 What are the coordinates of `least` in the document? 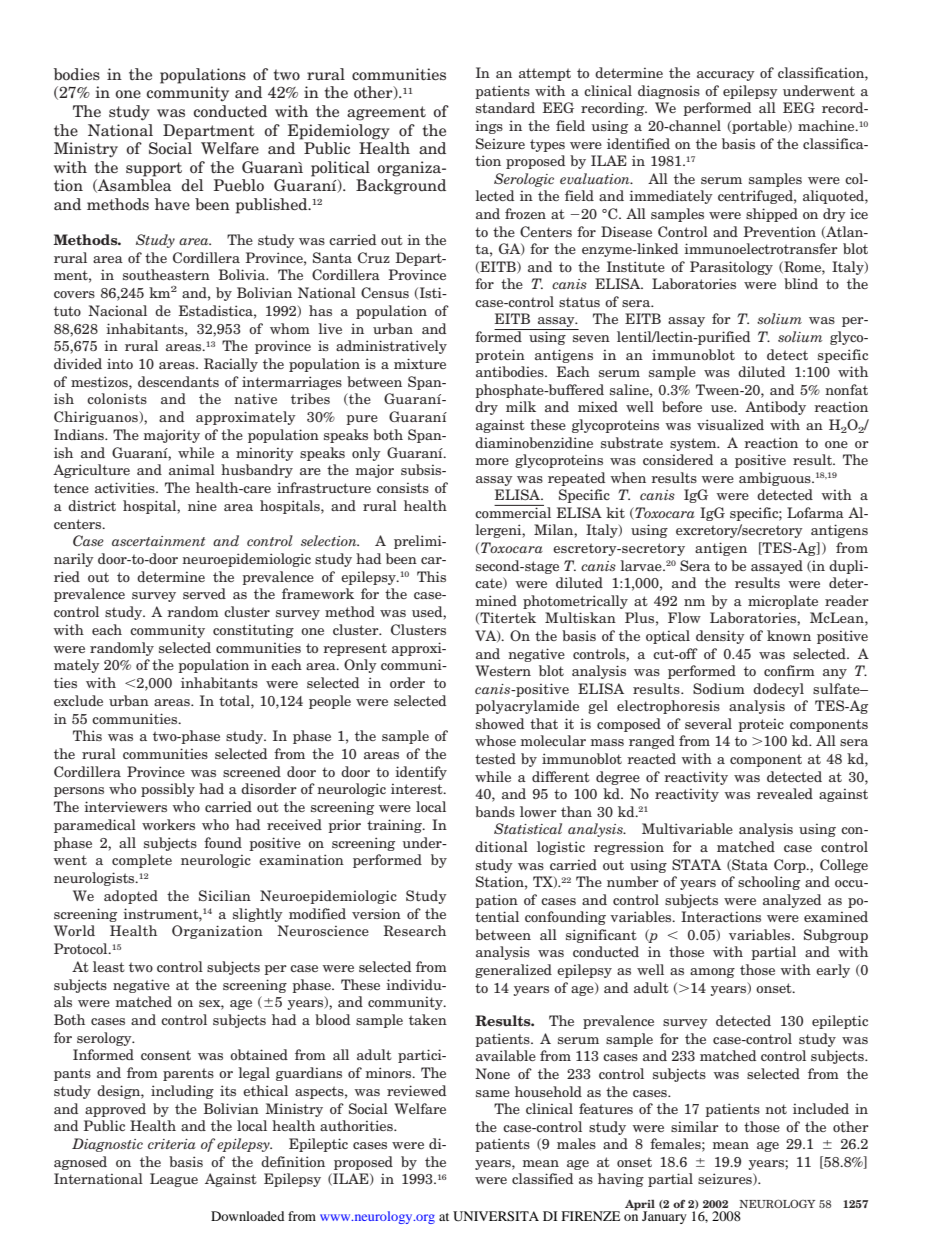 It's located at (109, 966).
